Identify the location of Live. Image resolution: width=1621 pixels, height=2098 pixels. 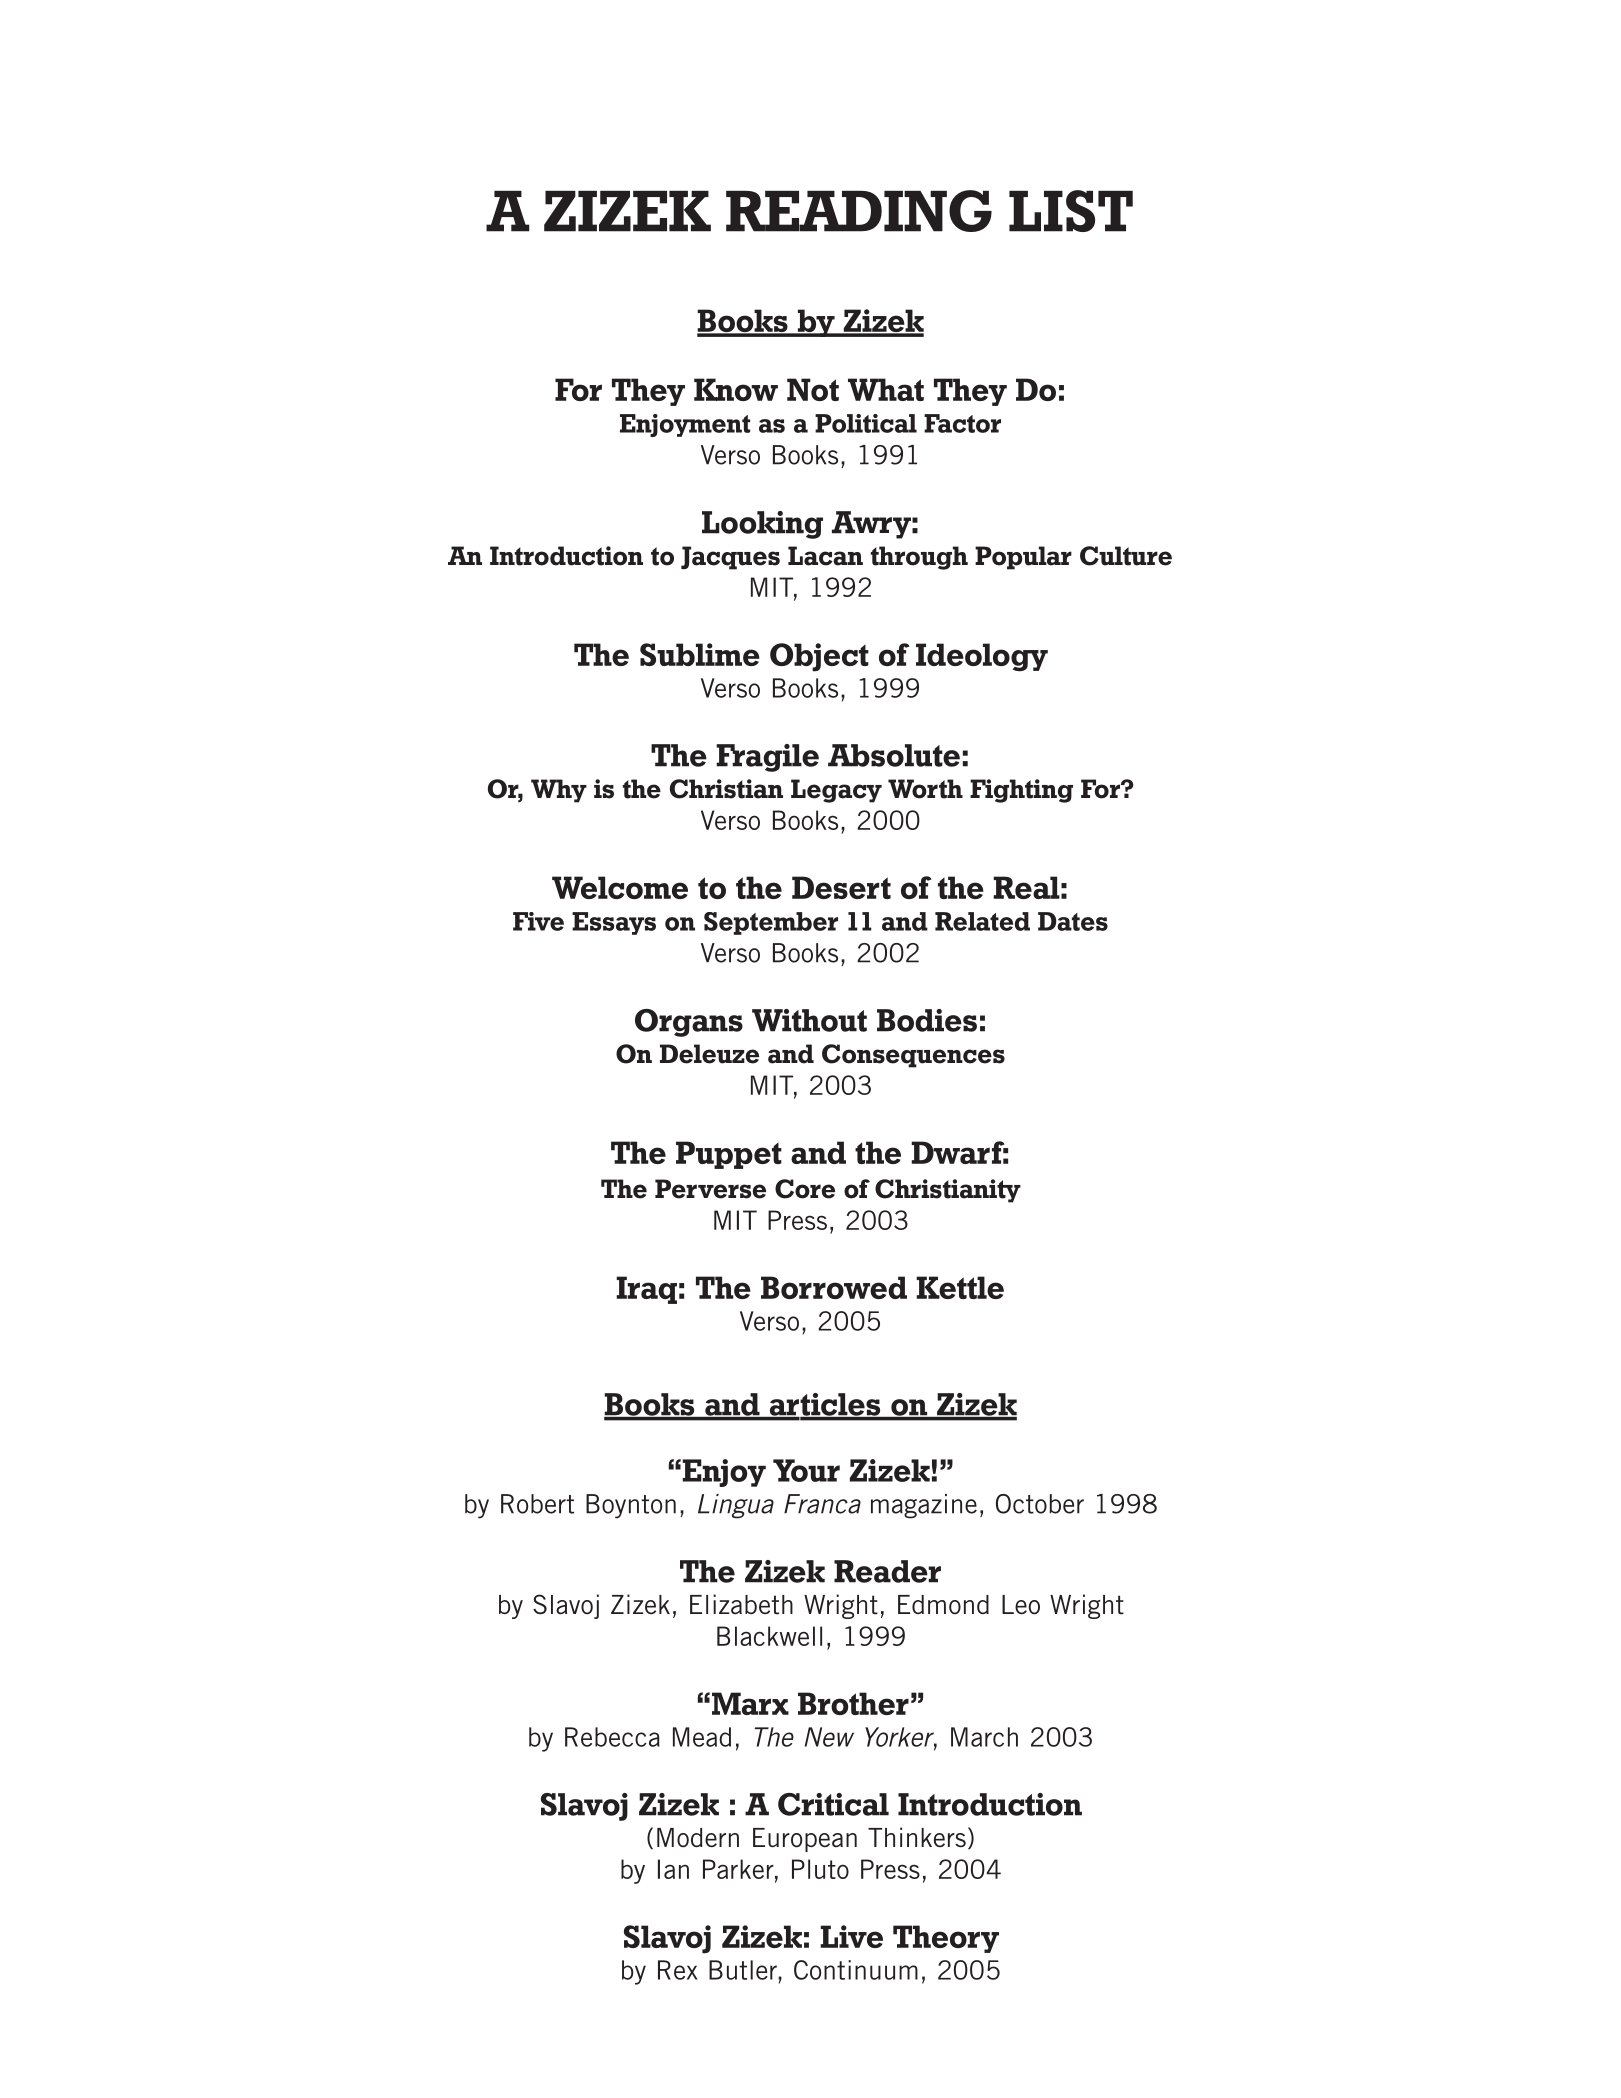
(851, 1936).
